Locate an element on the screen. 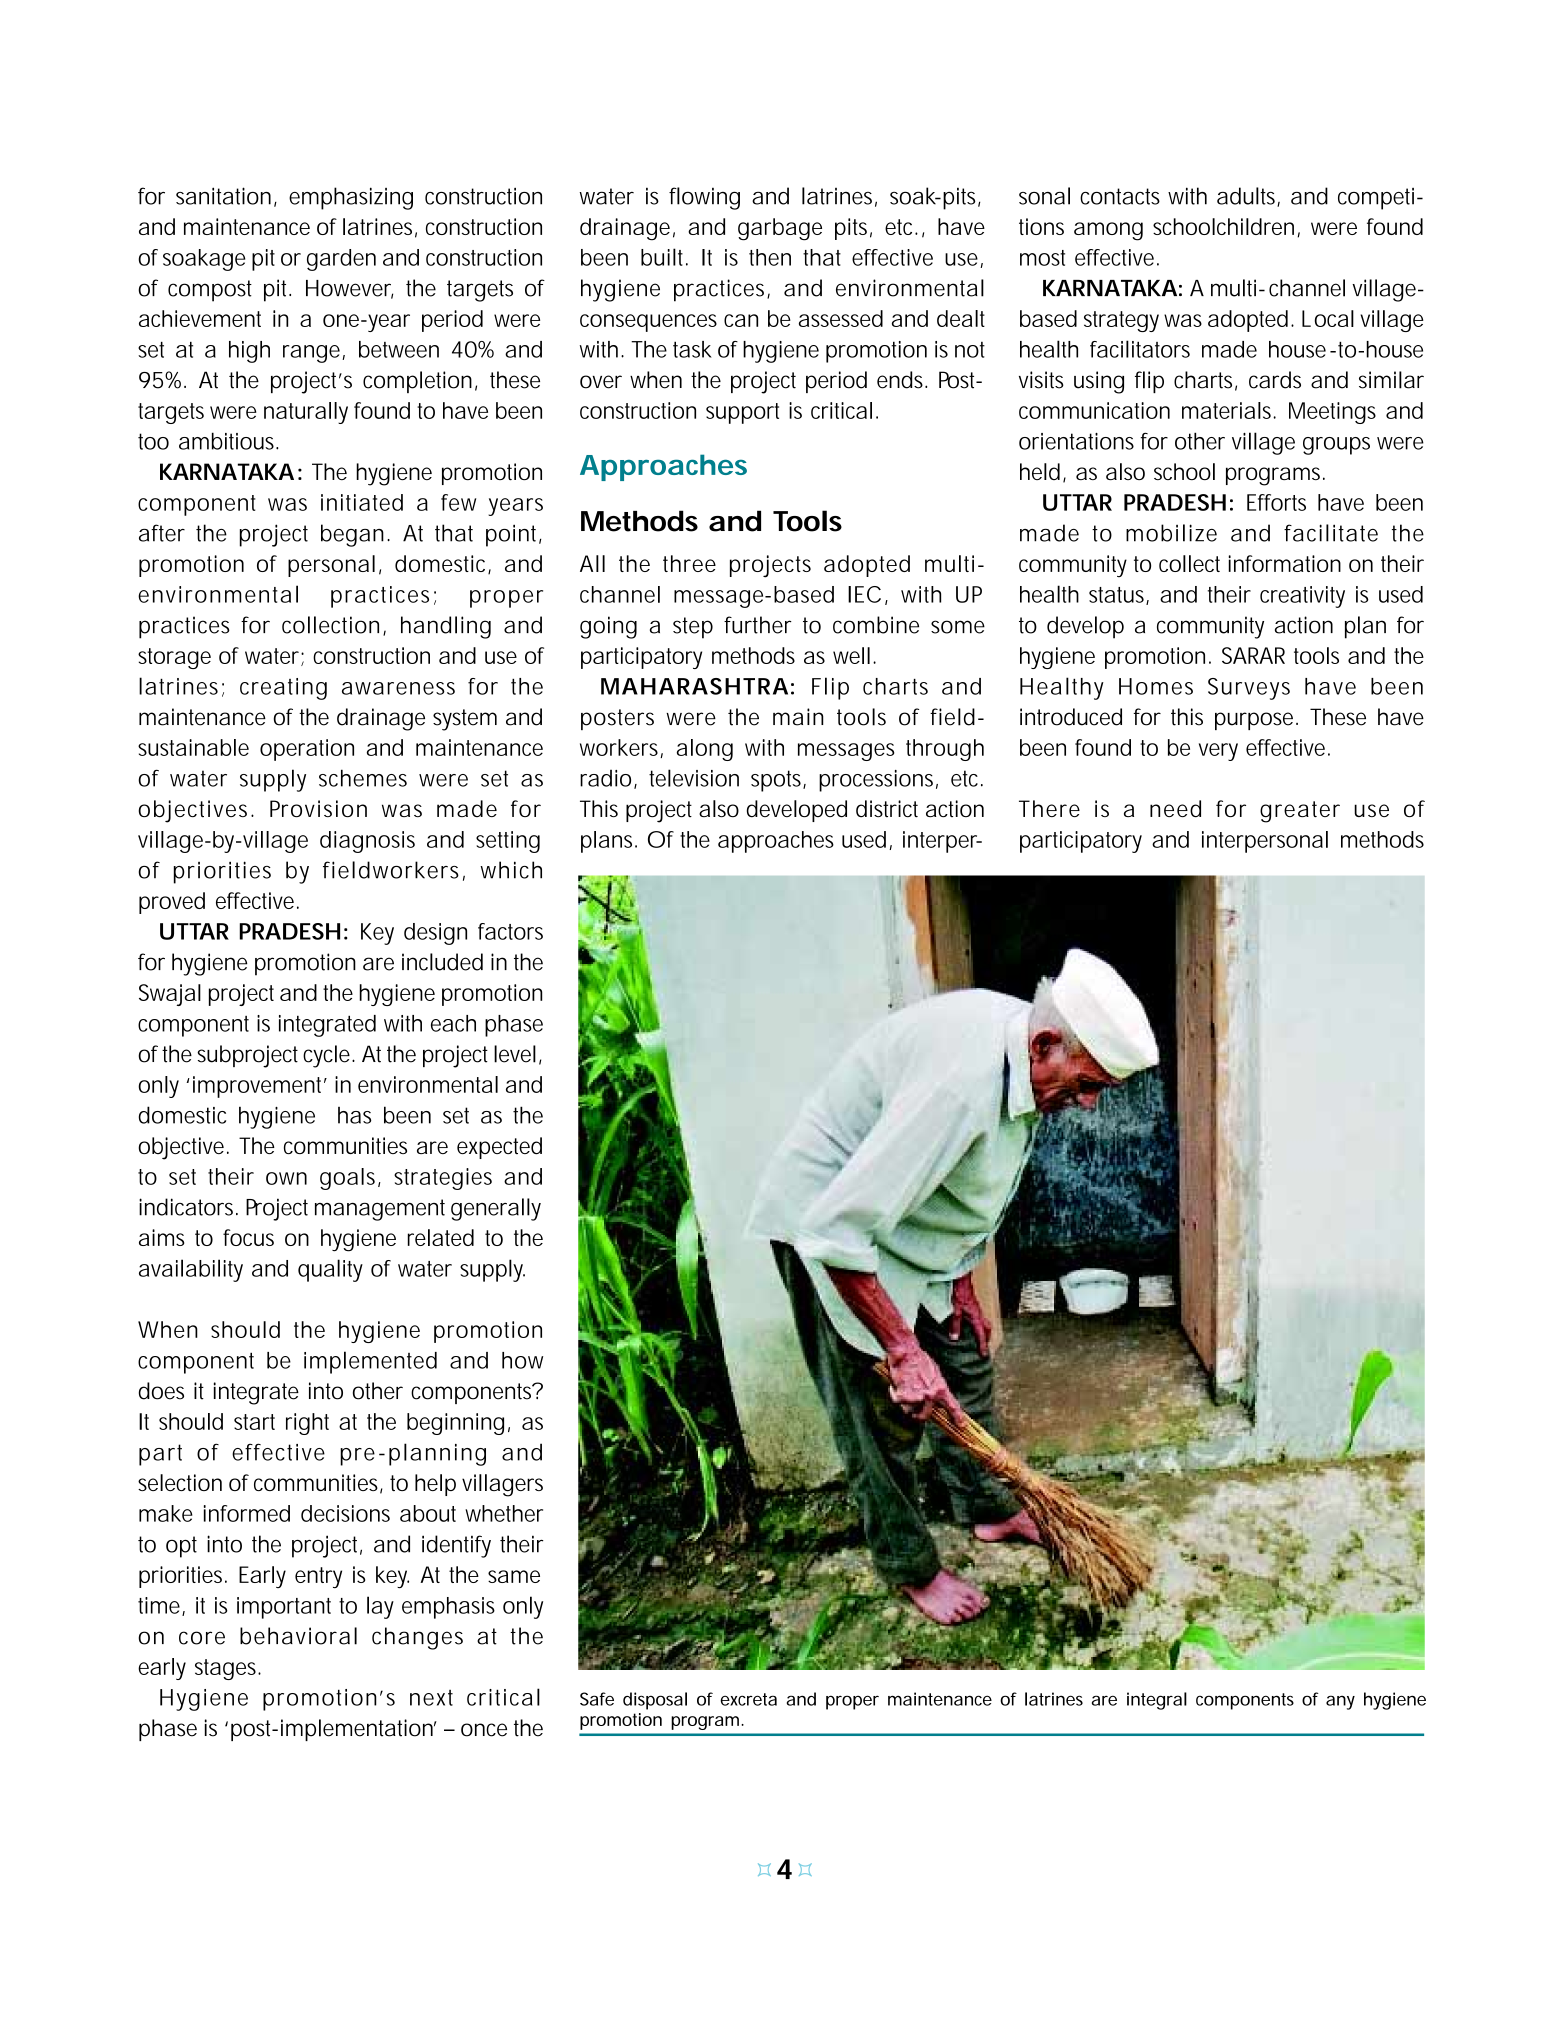  purpose is located at coordinates (1254, 721).
